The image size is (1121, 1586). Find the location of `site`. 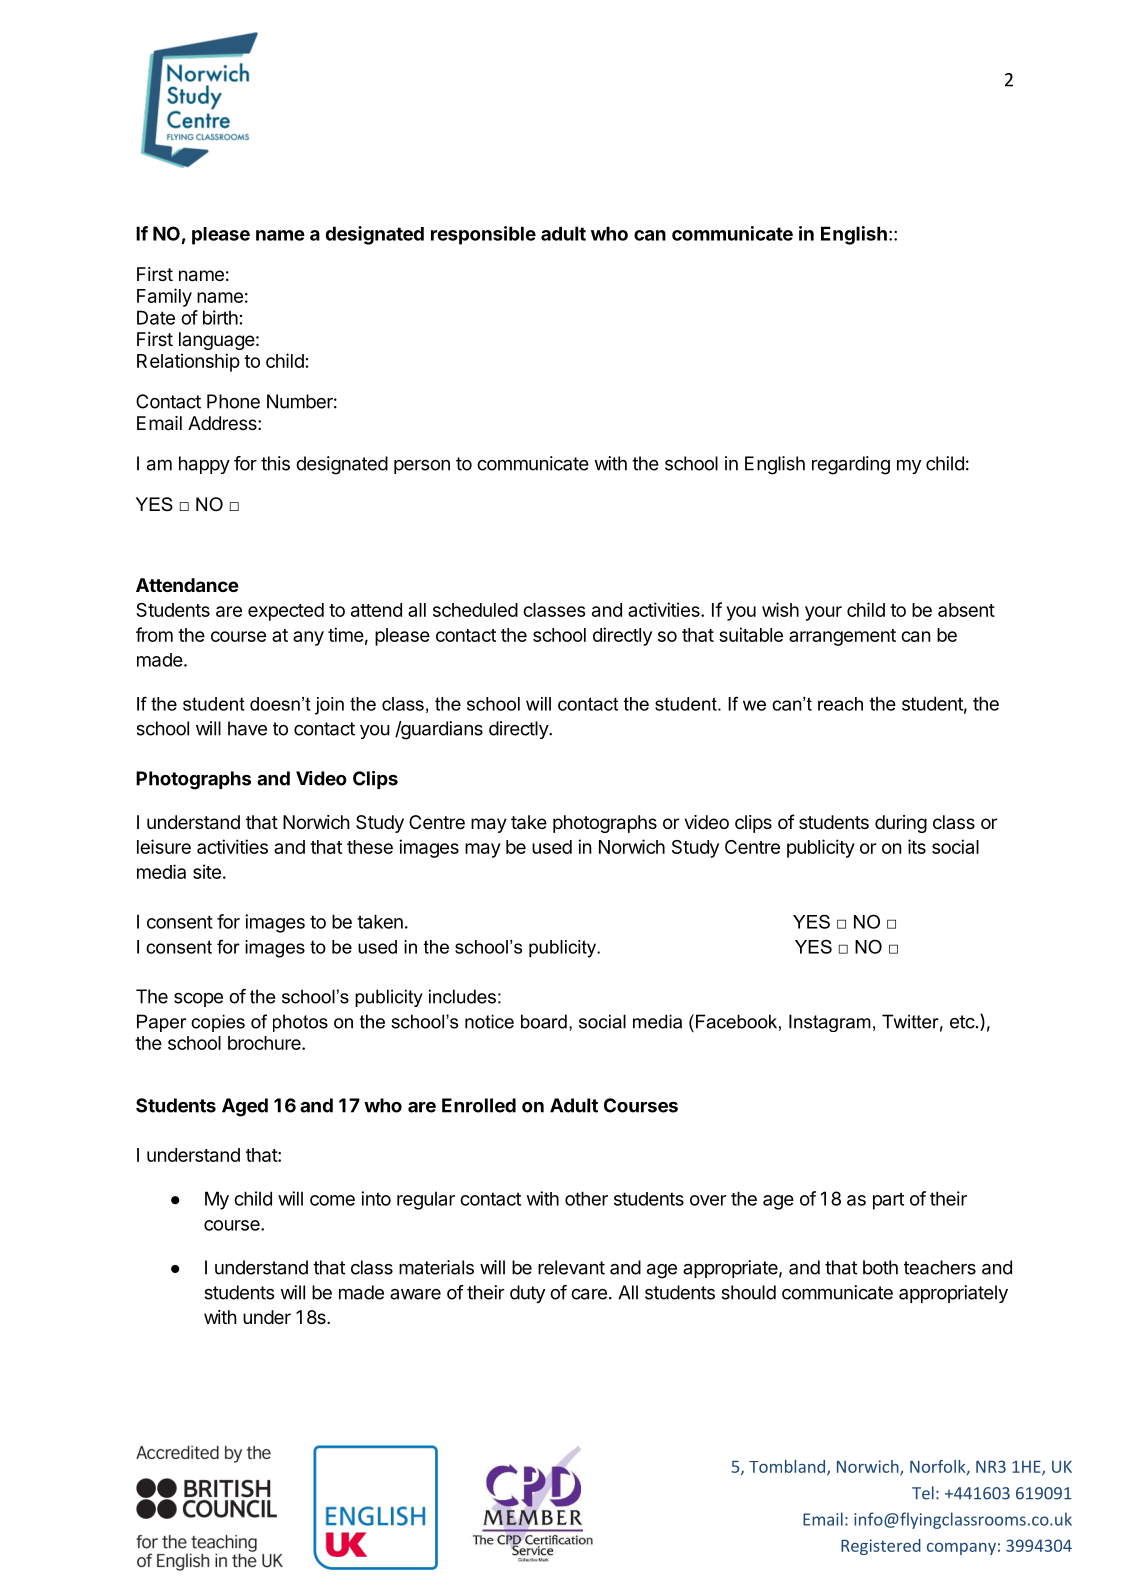

site is located at coordinates (207, 871).
